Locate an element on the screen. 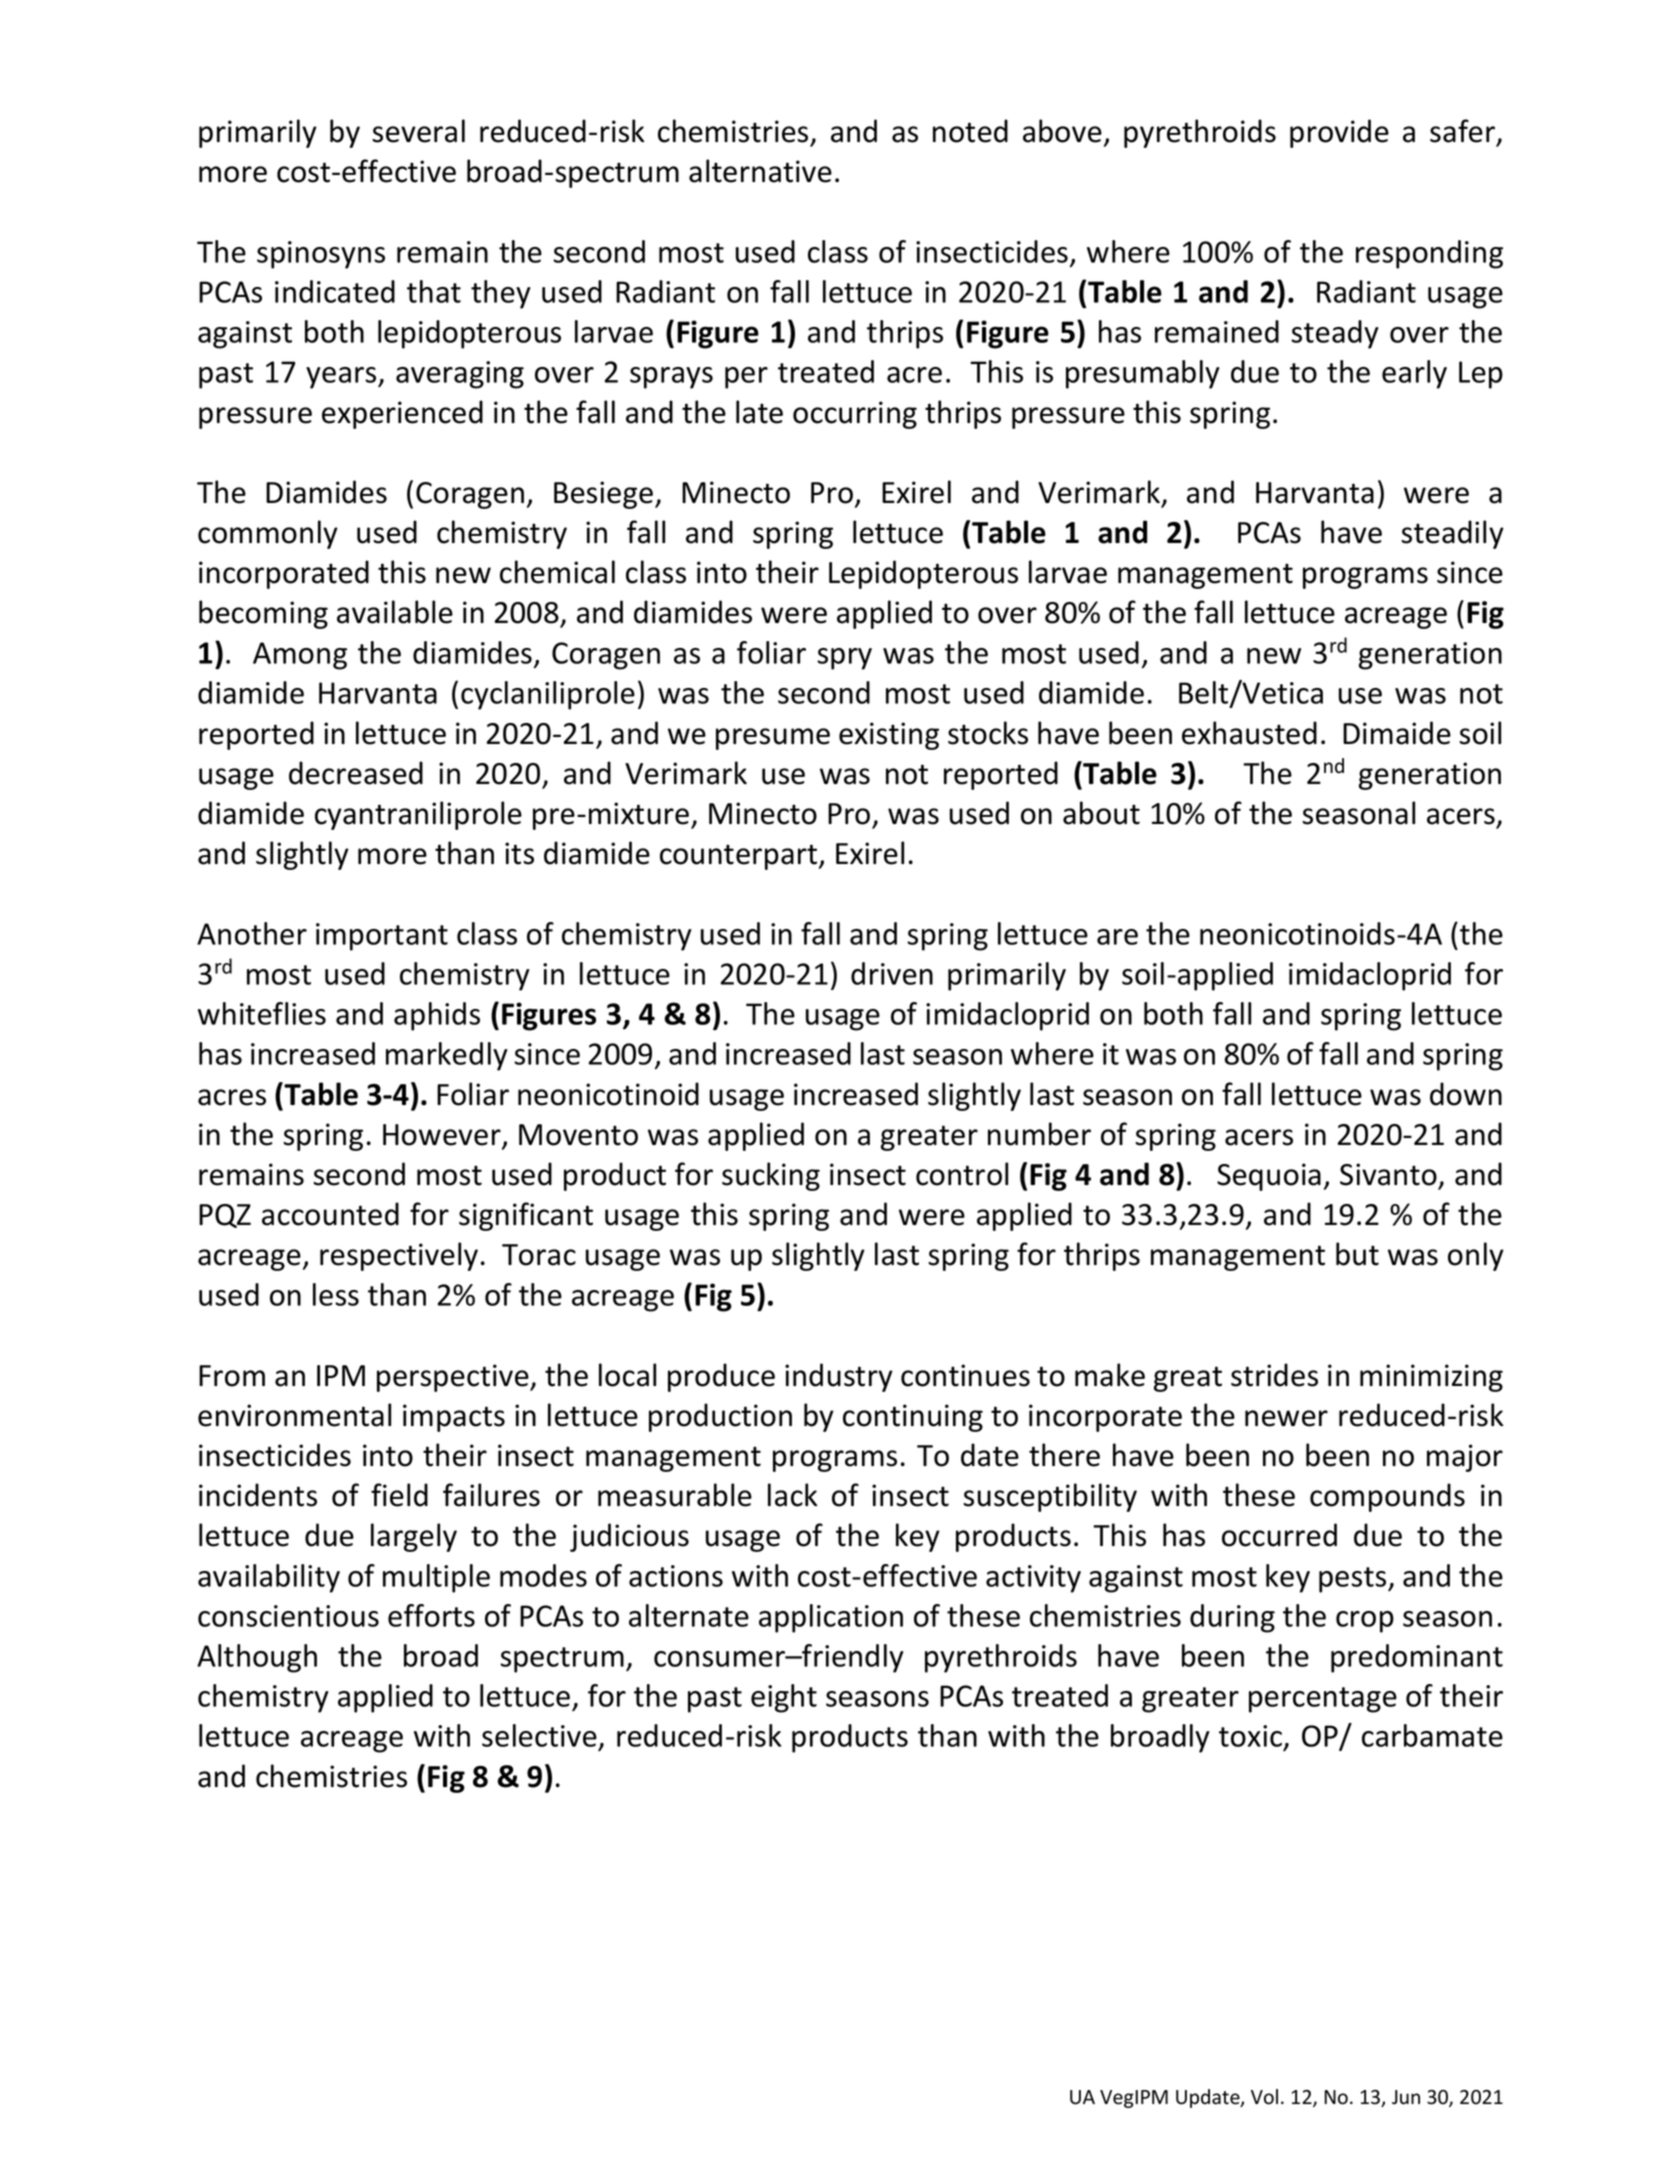 This screenshot has height=2169, width=1676. However is located at coordinates (443, 1136).
